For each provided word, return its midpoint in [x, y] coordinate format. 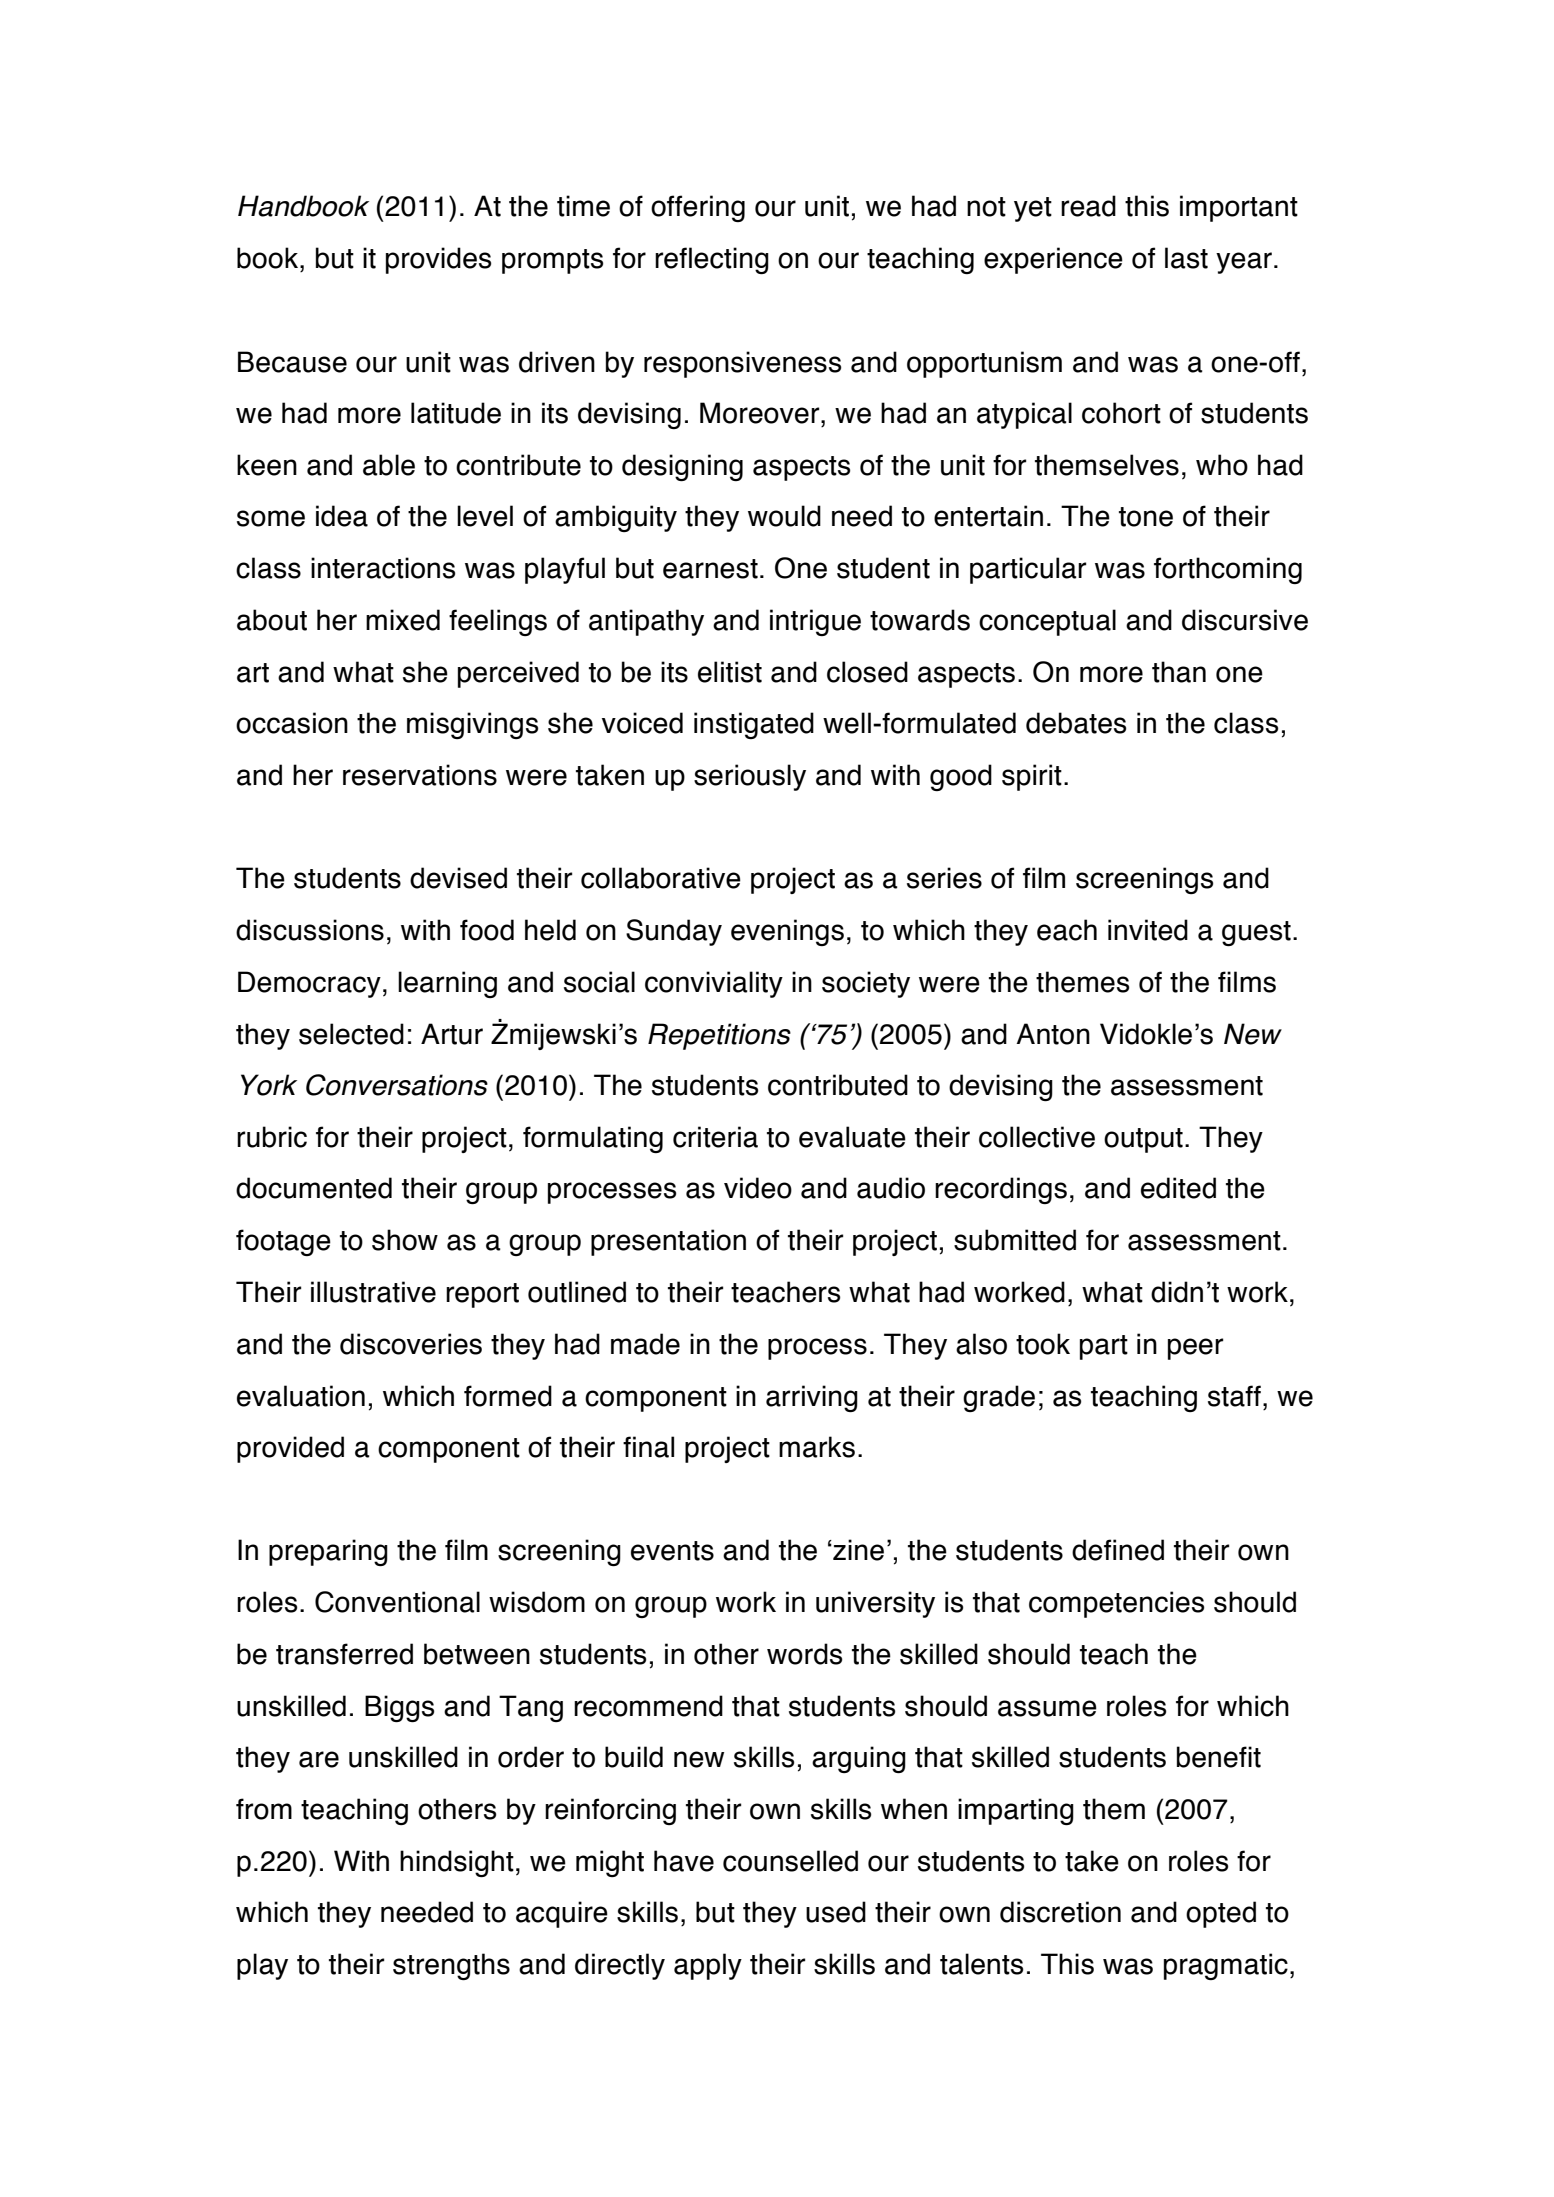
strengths [451, 1966]
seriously [750, 777]
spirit [1032, 777]
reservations [420, 775]
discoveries [411, 1344]
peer [1195, 1349]
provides [438, 260]
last [1186, 258]
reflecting [712, 260]
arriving [812, 1398]
